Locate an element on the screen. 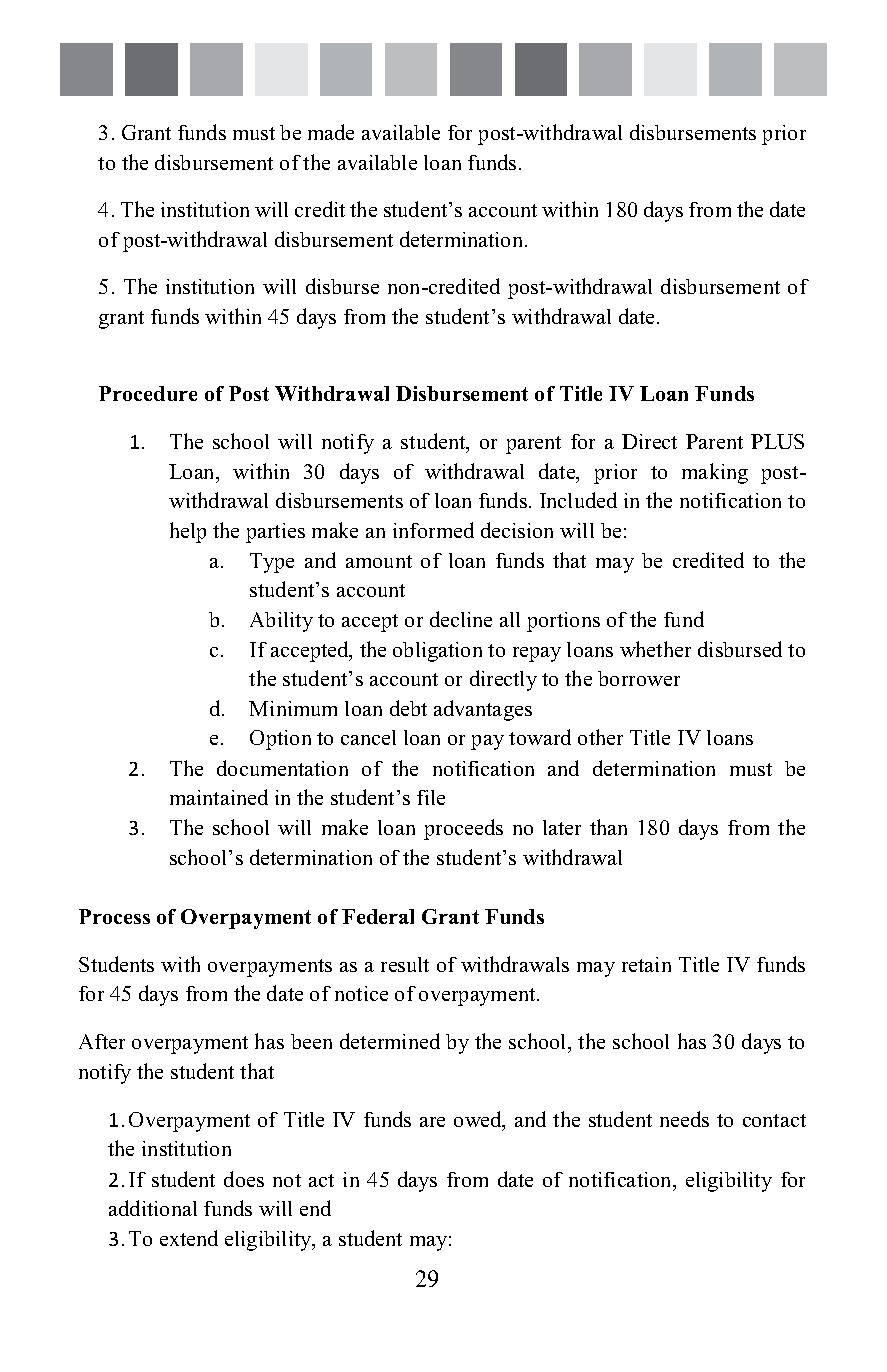 The width and height of the screenshot is (887, 1372). PLUS is located at coordinates (777, 441).
